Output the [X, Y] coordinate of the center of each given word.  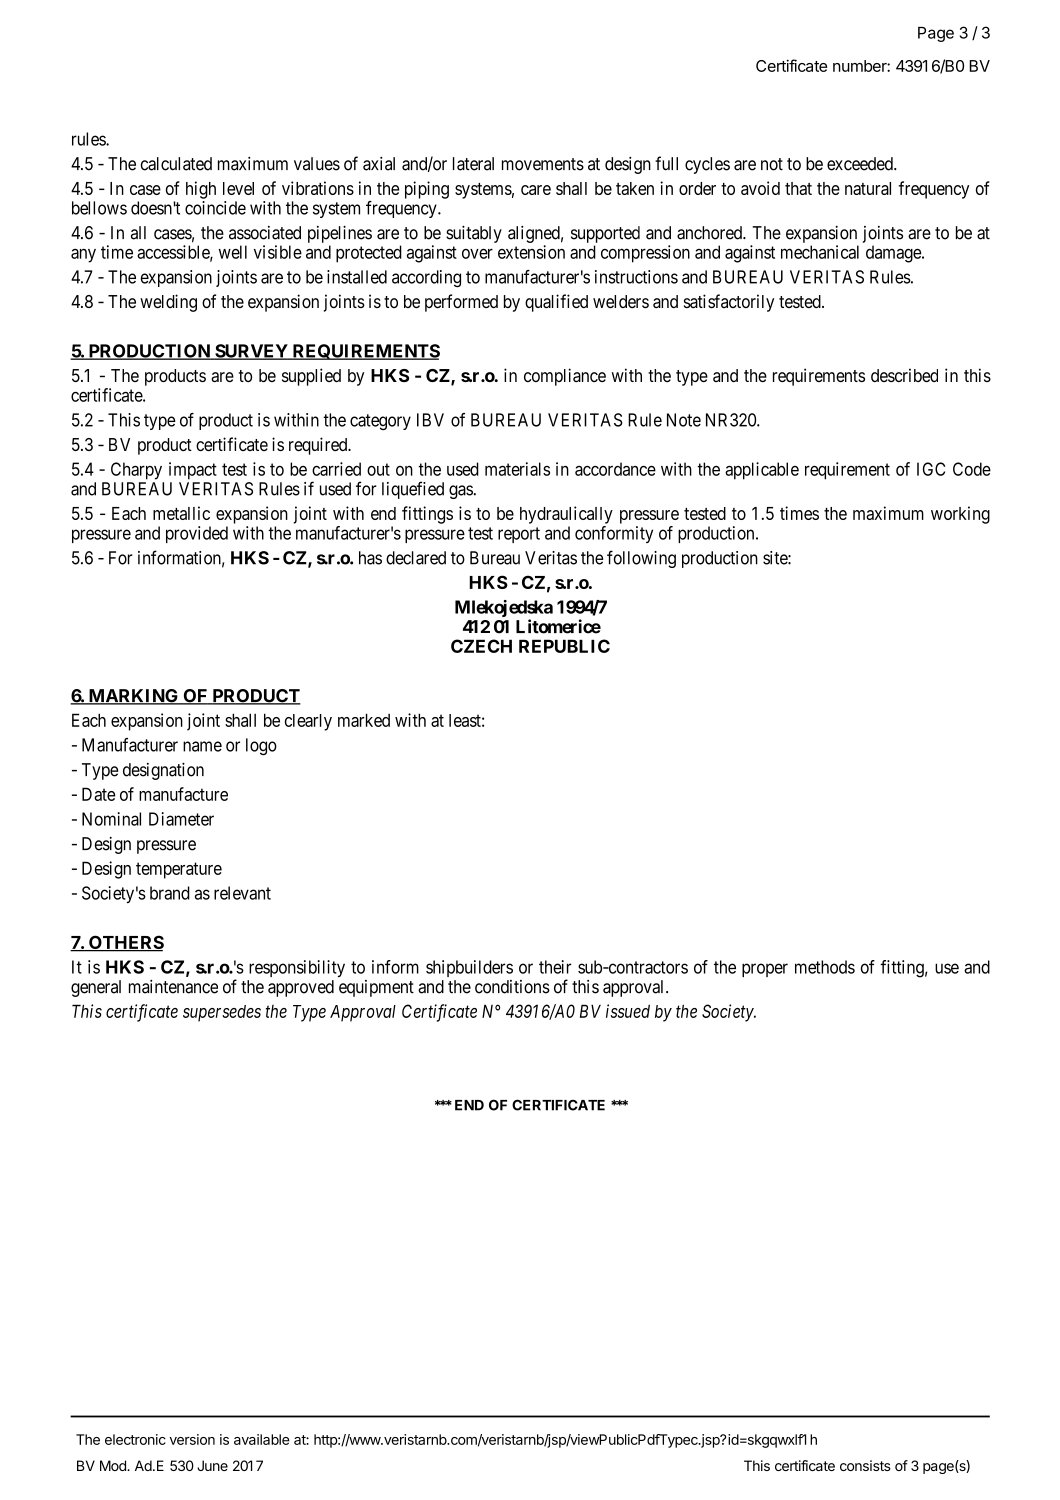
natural [868, 188]
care [536, 190]
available [262, 1439]
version [192, 1439]
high [201, 190]
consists [865, 1465]
